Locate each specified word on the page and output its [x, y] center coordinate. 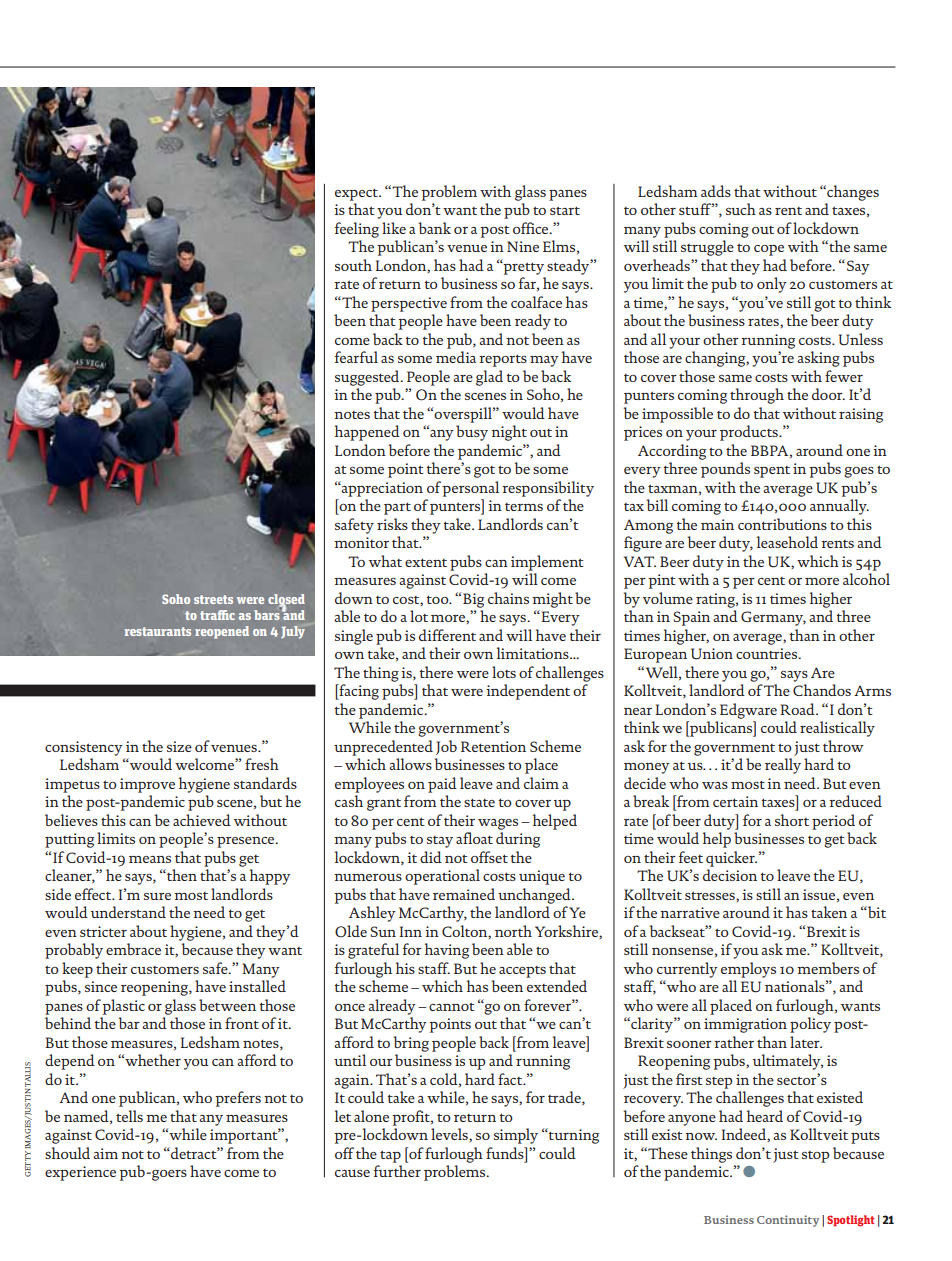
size [179, 746]
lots [504, 672]
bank [434, 228]
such [741, 209]
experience [80, 1173]
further [397, 1171]
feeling [357, 230]
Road [798, 709]
